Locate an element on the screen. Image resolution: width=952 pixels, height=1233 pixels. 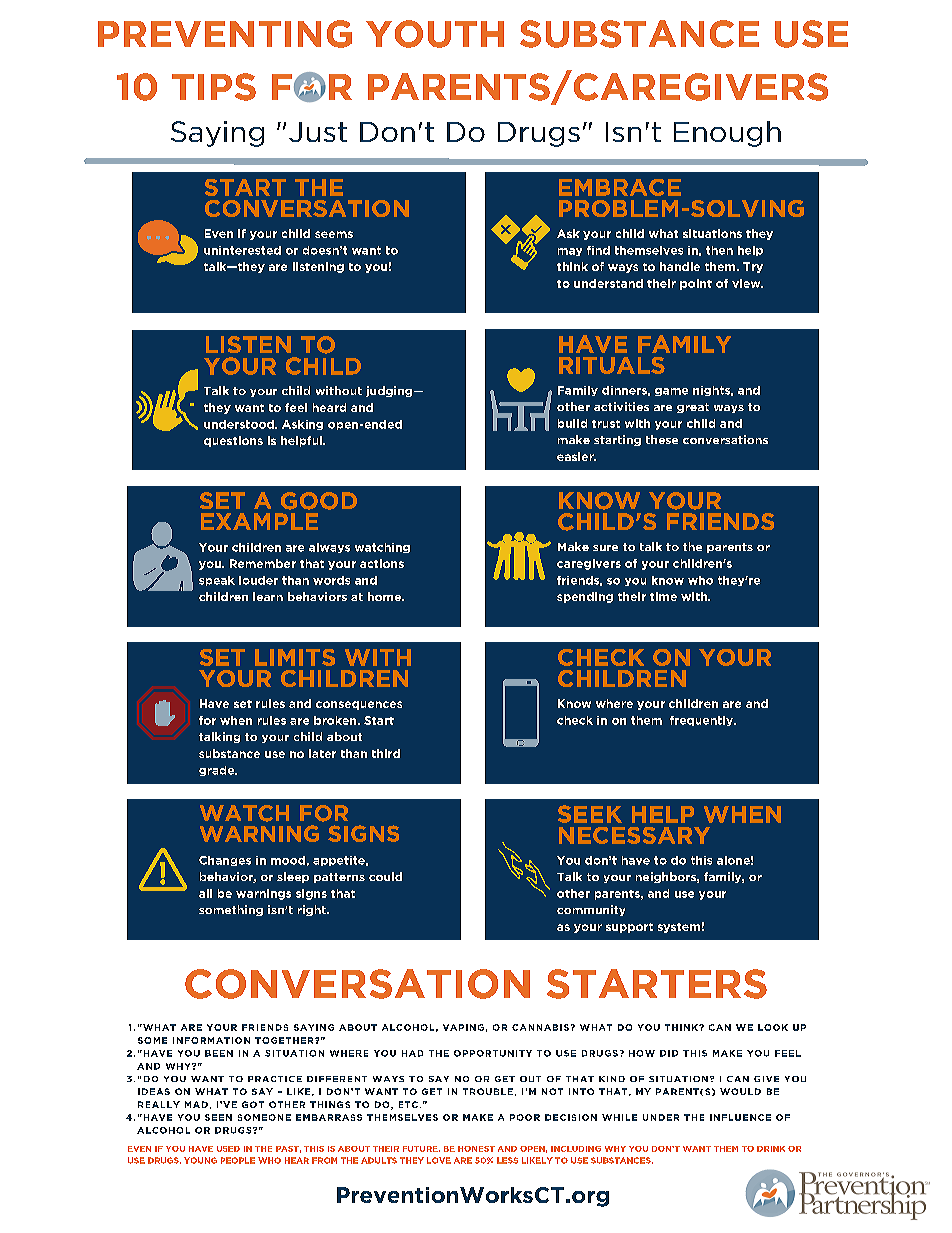
TIPS is located at coordinates (214, 87).
